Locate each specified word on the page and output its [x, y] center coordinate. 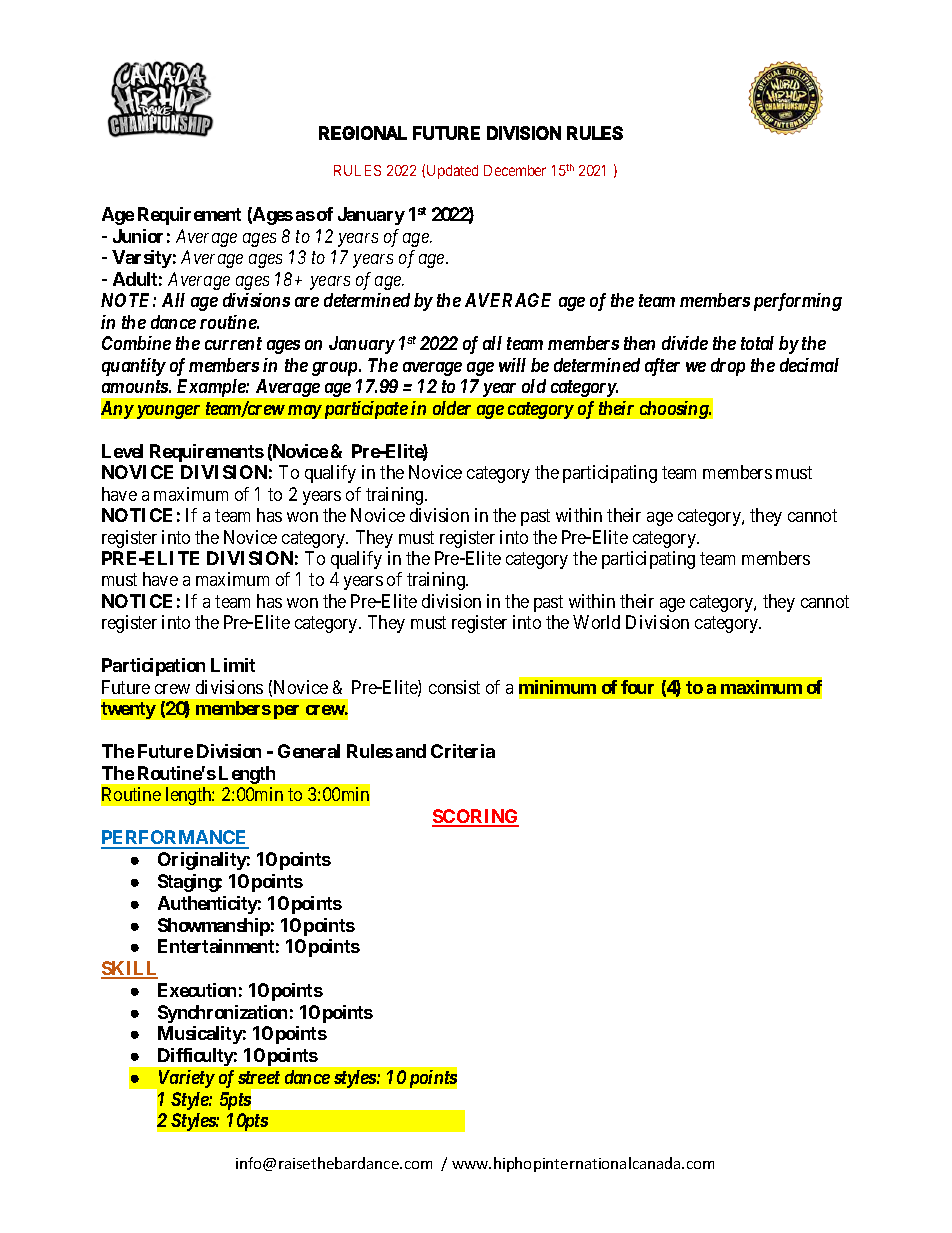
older [452, 408]
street [259, 1077]
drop [728, 367]
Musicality [200, 1035]
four [637, 687]
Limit [233, 665]
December [515, 170]
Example [212, 388]
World [596, 622]
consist [454, 687]
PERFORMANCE [175, 839]
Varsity [142, 259]
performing [798, 302]
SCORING [475, 817]
